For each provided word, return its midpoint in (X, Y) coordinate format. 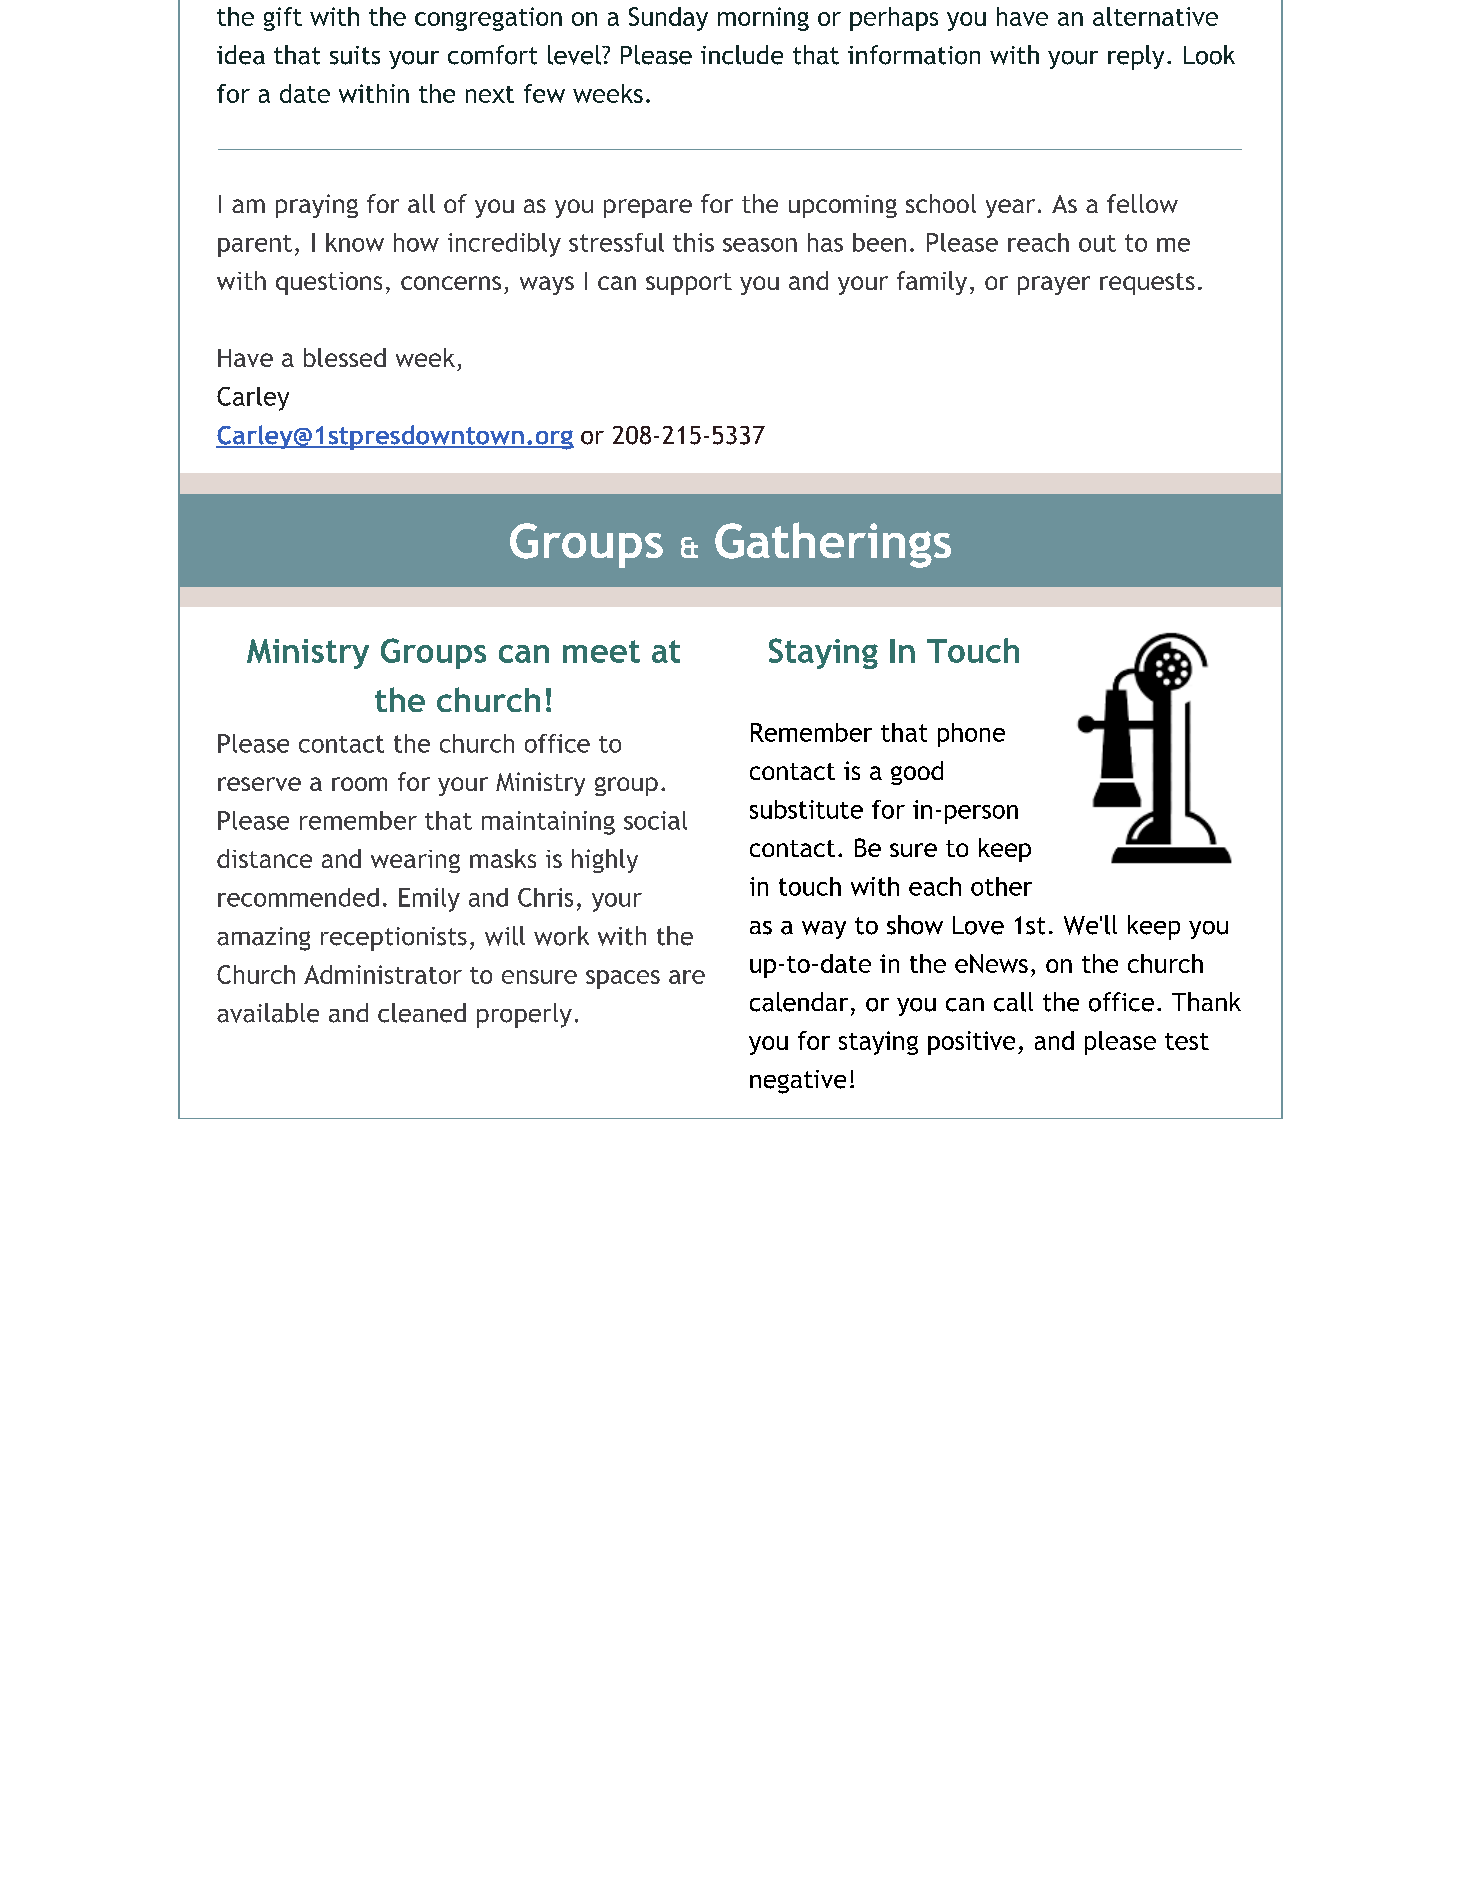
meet (601, 651)
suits (355, 55)
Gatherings (833, 545)
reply (1136, 57)
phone (971, 735)
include (742, 55)
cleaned (422, 1013)
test (1187, 1041)
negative (798, 1082)
